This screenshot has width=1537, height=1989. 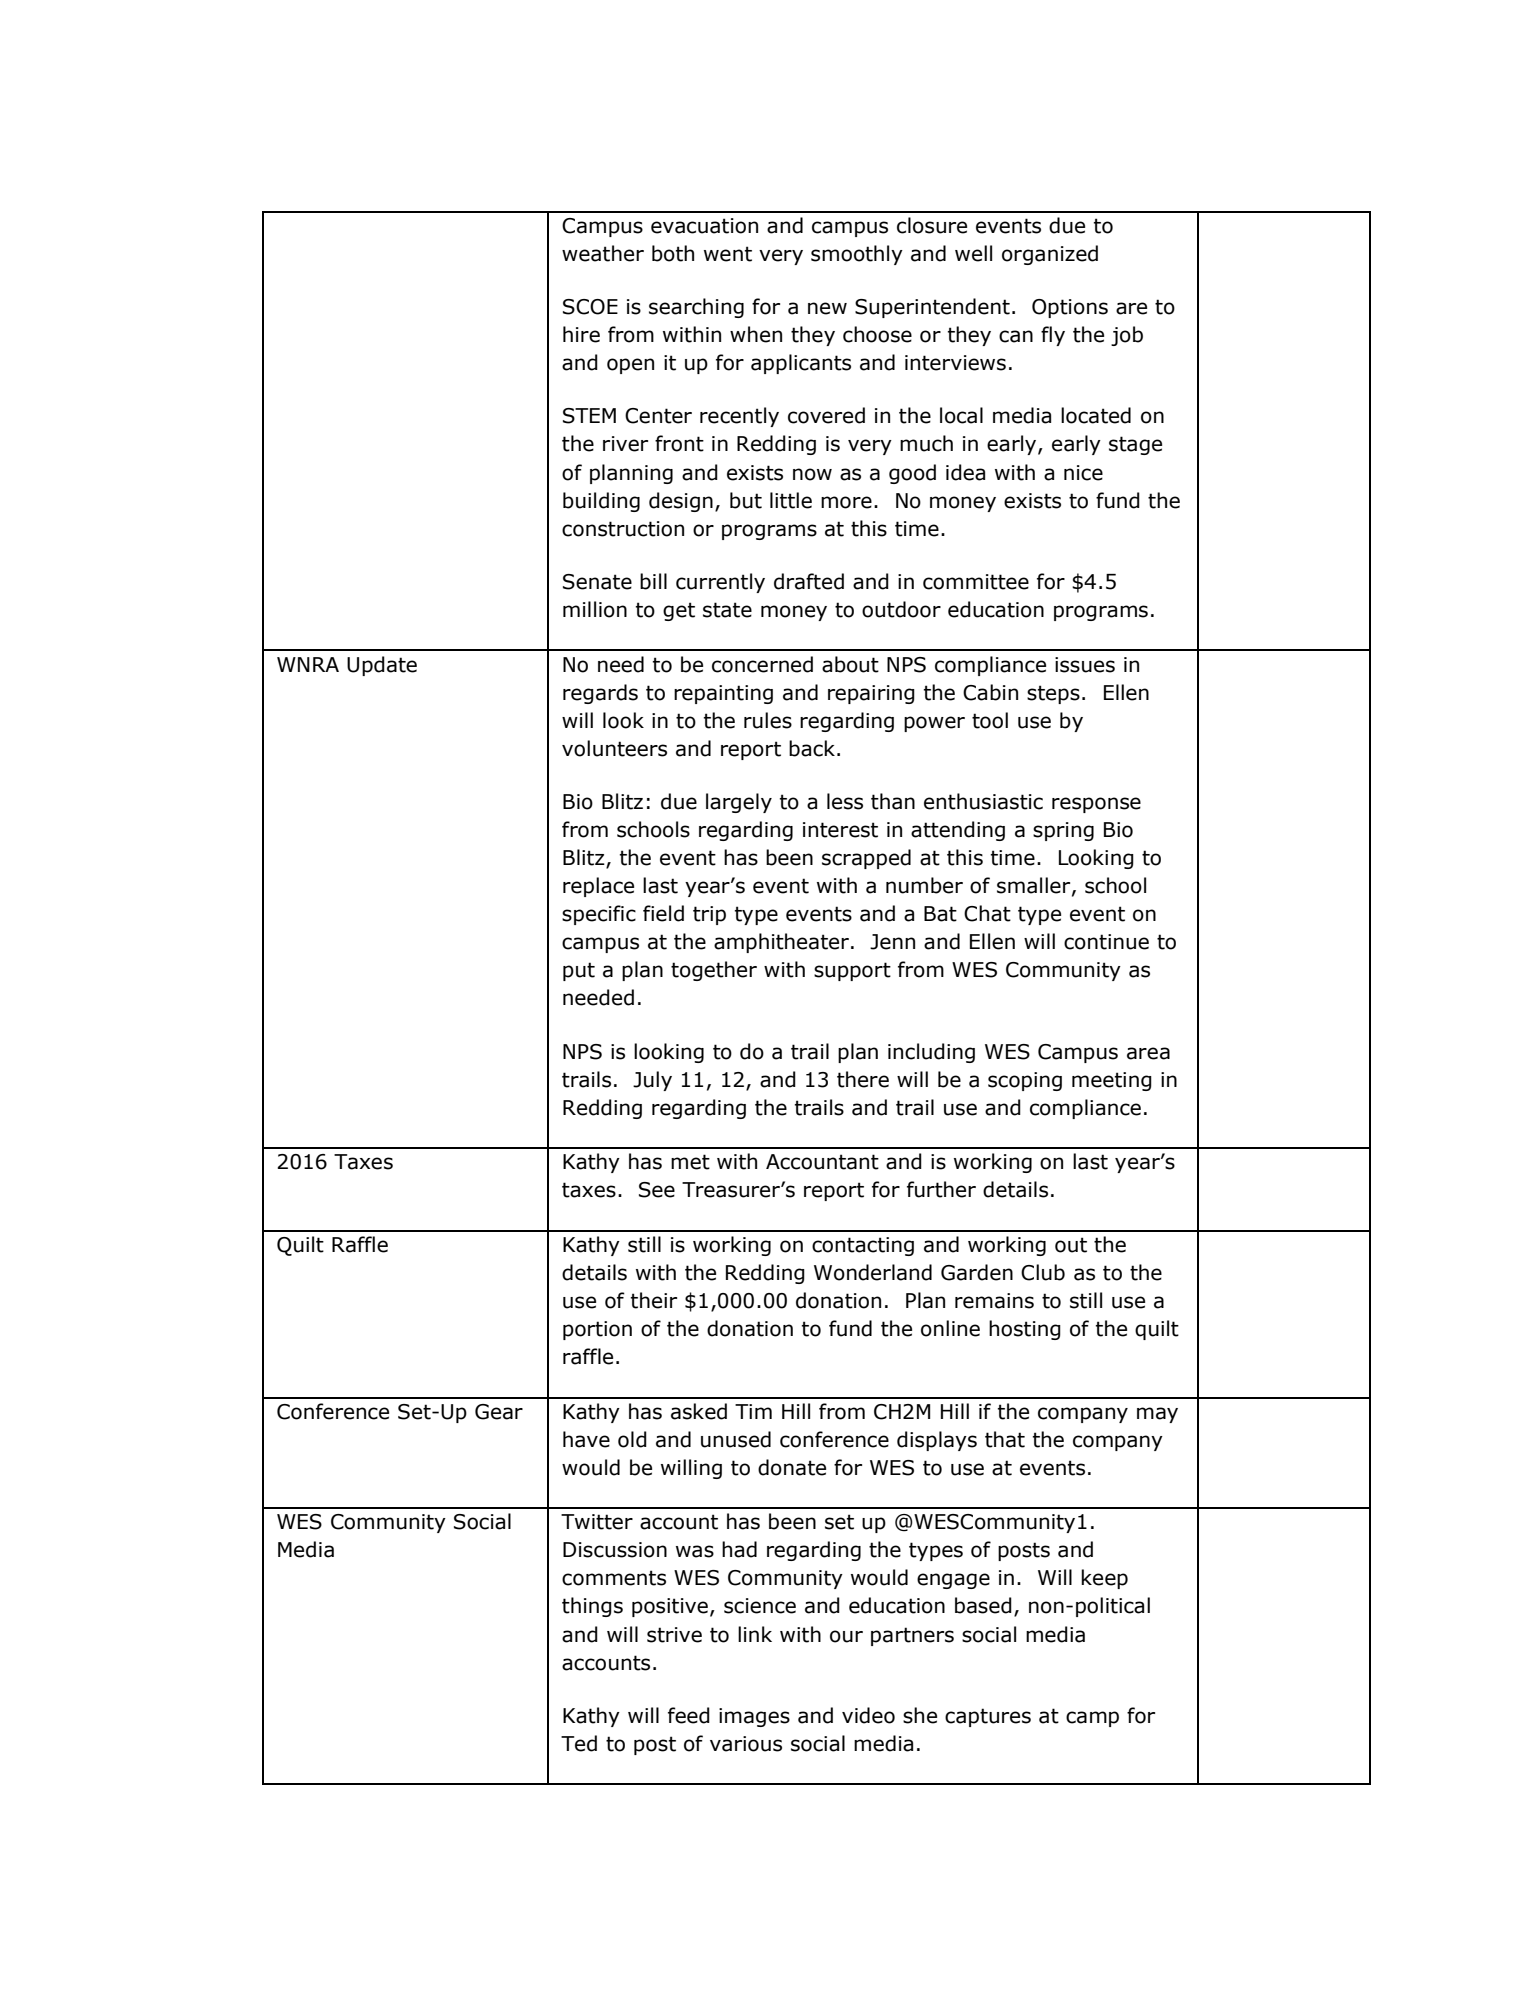 What do you see at coordinates (581, 334) in the screenshot?
I see `hire` at bounding box center [581, 334].
